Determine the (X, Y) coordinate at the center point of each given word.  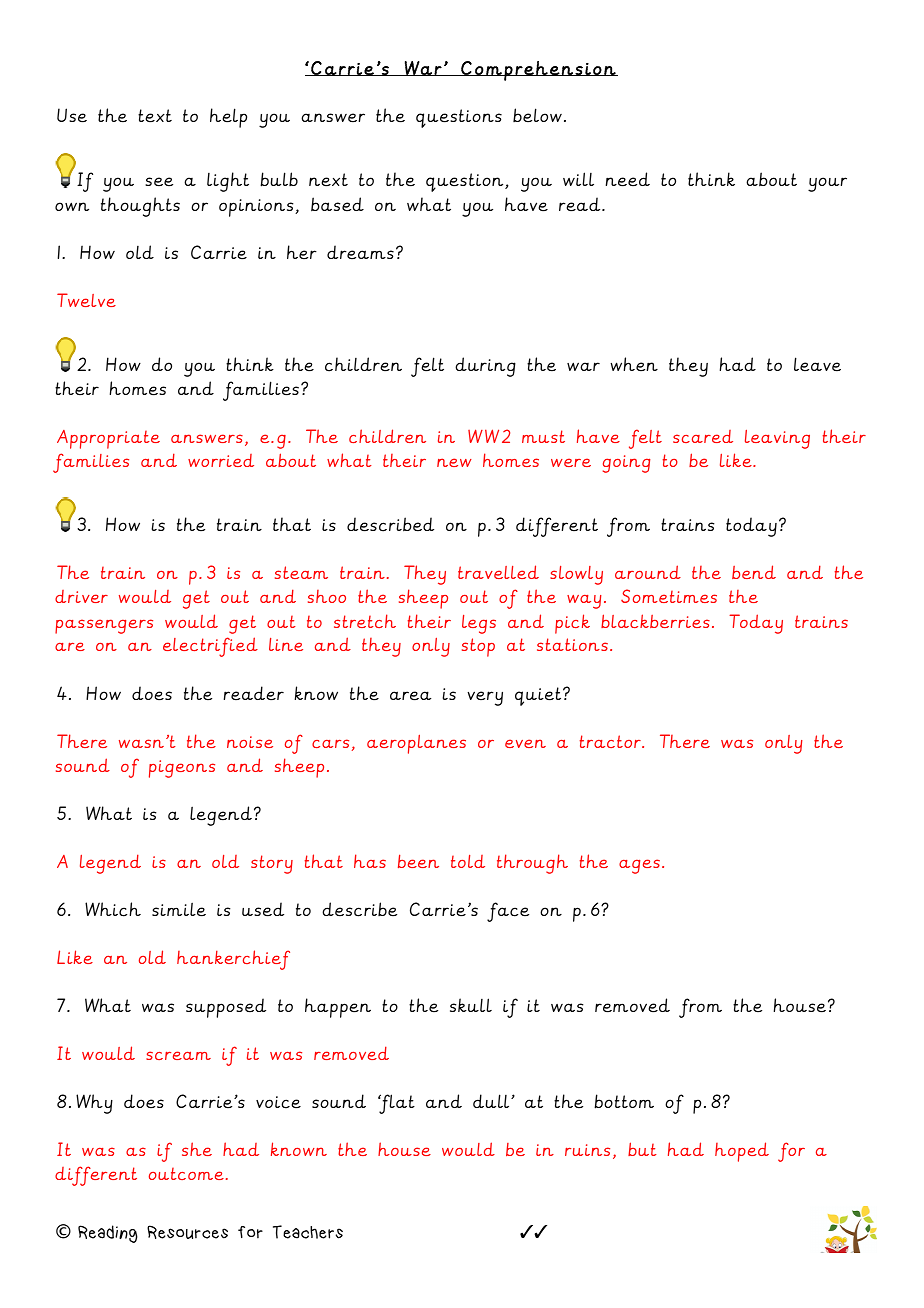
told (468, 861)
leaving (777, 439)
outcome (186, 1173)
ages (639, 866)
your (827, 184)
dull (492, 1101)
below (537, 115)
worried (221, 460)
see (159, 182)
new (454, 462)
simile (179, 909)
